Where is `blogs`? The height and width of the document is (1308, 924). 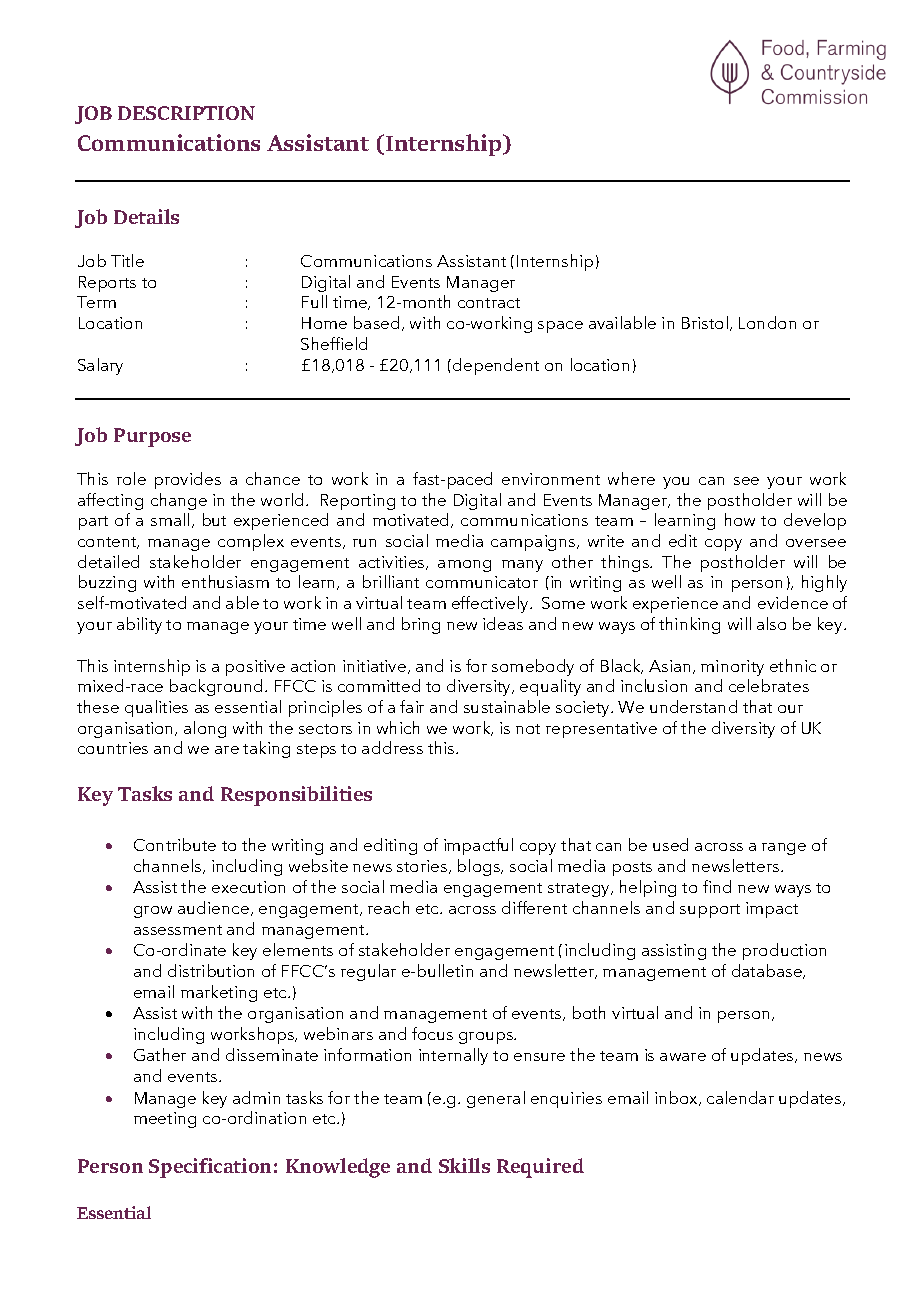 blogs is located at coordinates (480, 867).
